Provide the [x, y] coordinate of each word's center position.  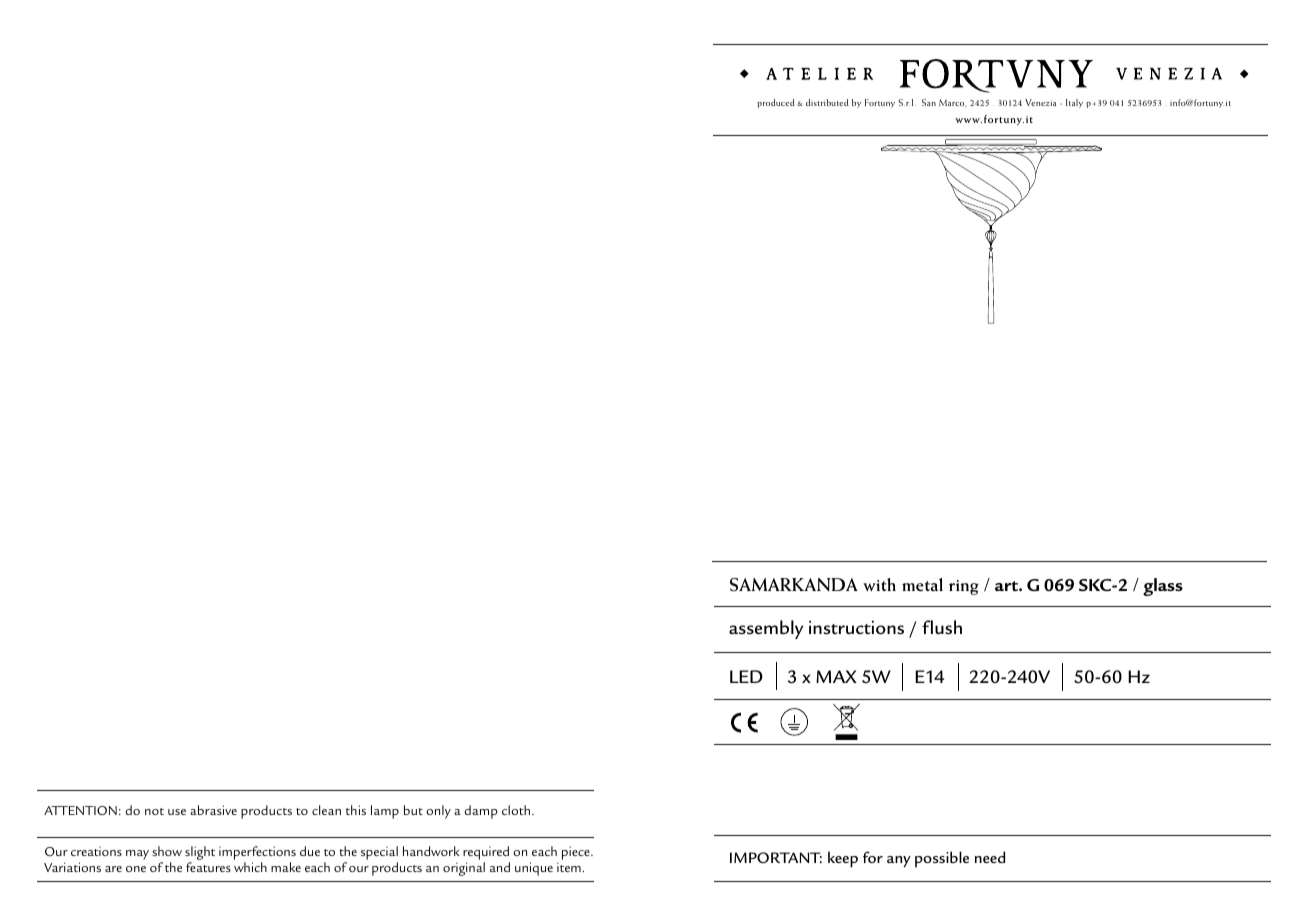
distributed [827, 102]
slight [200, 854]
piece [577, 853]
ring [964, 587]
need [990, 857]
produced [776, 103]
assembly [766, 629]
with [879, 584]
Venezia [1040, 102]
